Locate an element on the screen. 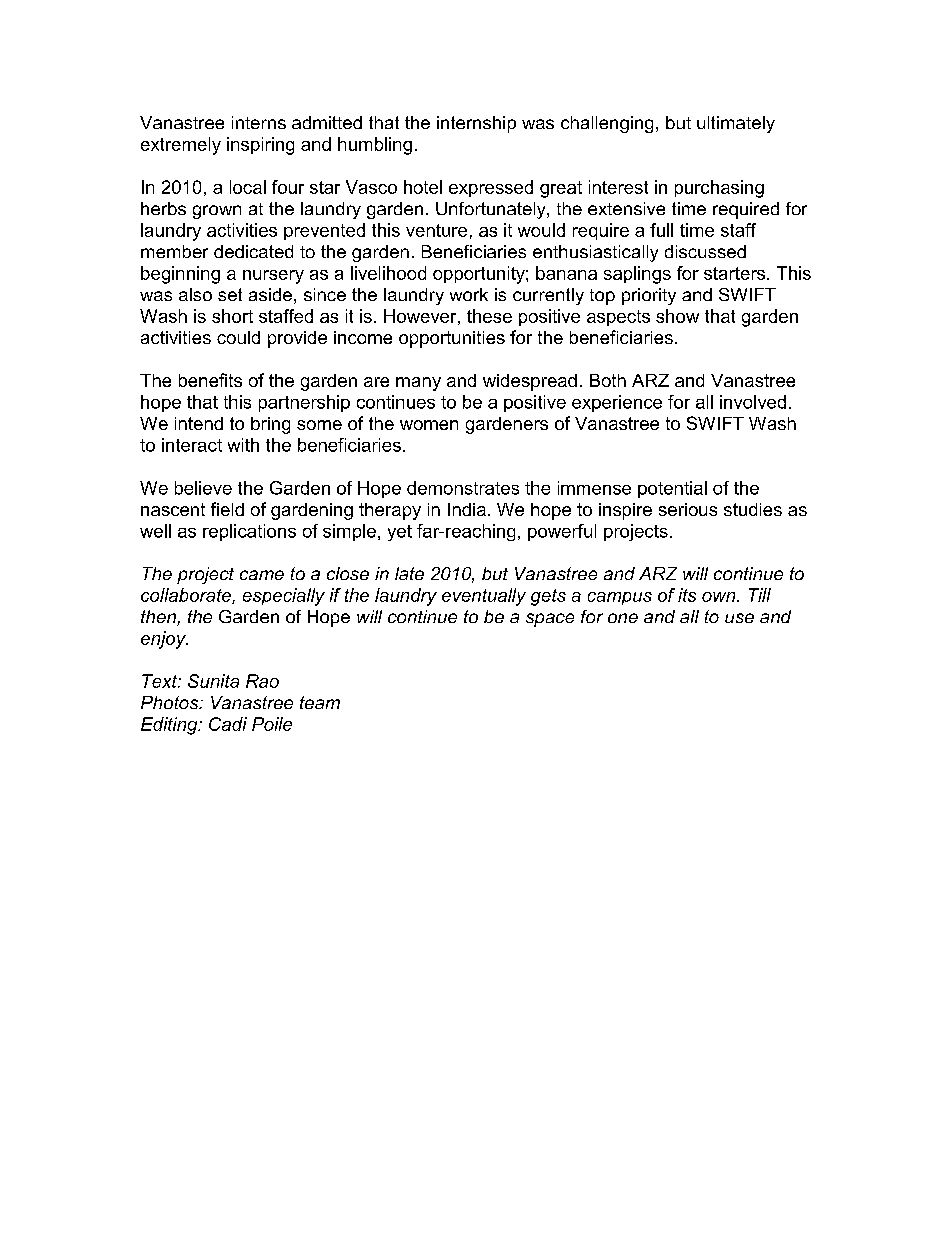 This screenshot has width=952, height=1233. women is located at coordinates (429, 425).
